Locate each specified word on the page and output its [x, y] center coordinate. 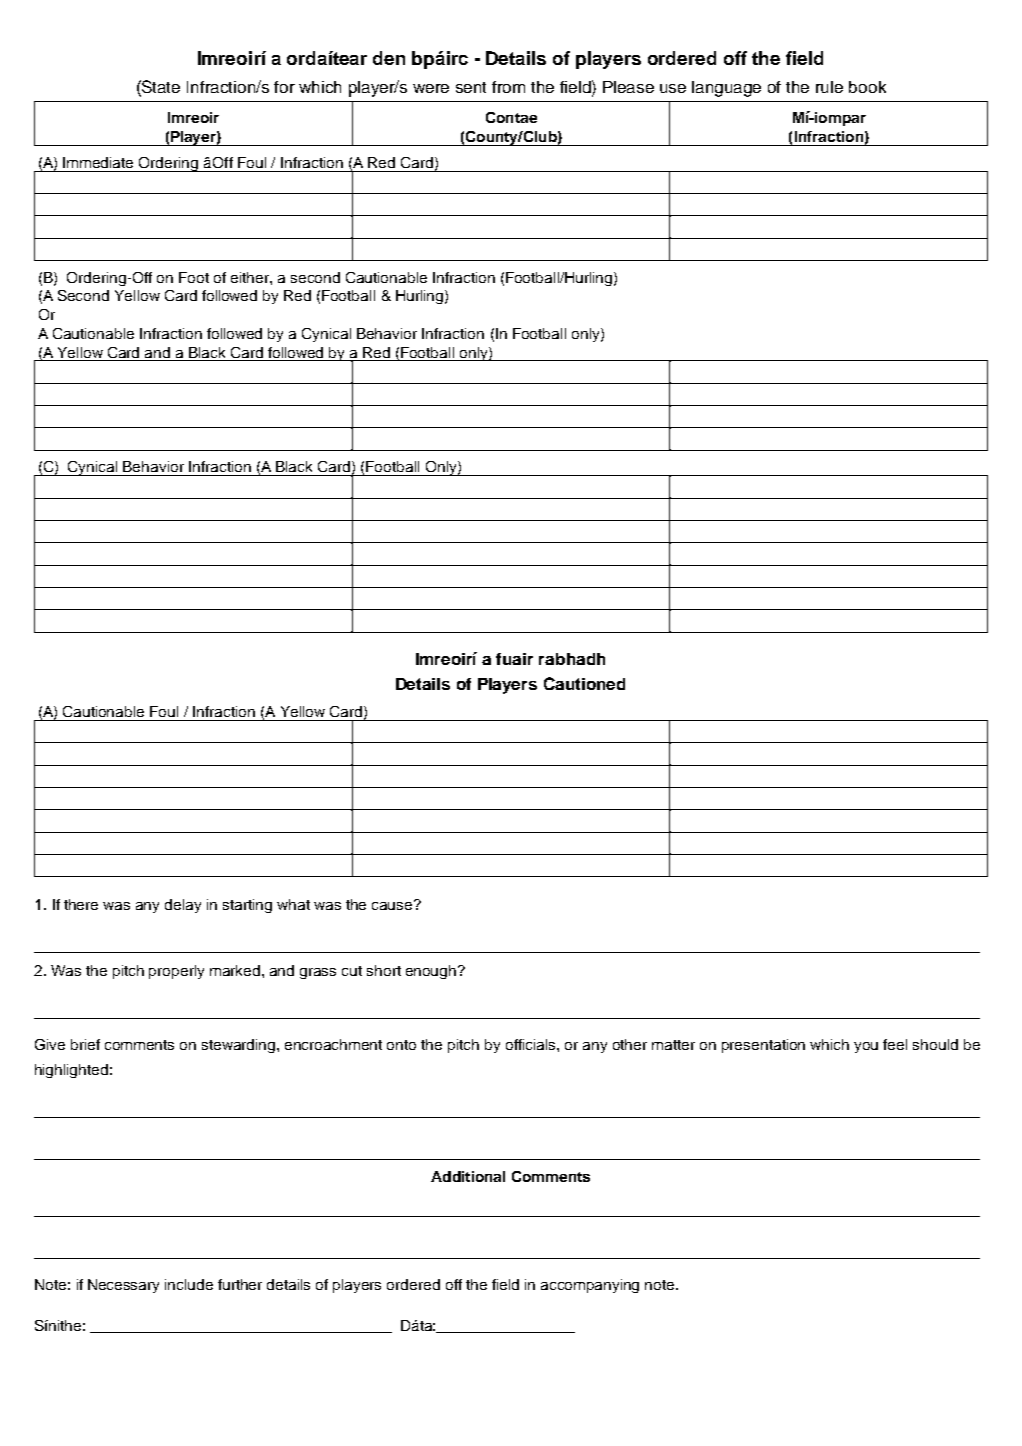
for [284, 87]
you [866, 1047]
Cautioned [584, 683]
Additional [468, 1176]
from [508, 87]
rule [829, 87]
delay [183, 906]
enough [432, 972]
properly [176, 972]
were [431, 88]
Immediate [98, 162]
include [189, 1284]
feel [895, 1044]
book [867, 87]
